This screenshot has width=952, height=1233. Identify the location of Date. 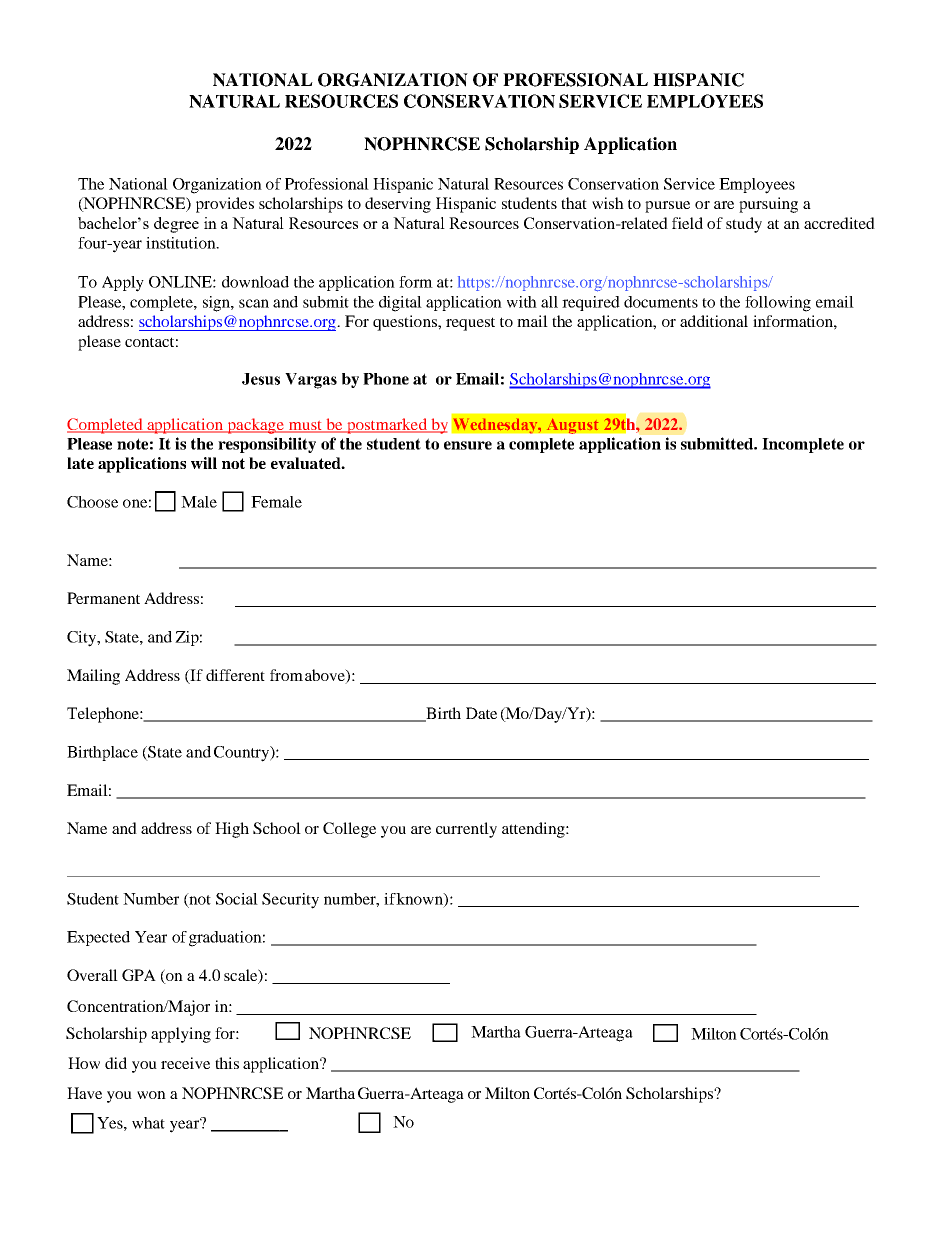
(481, 713).
